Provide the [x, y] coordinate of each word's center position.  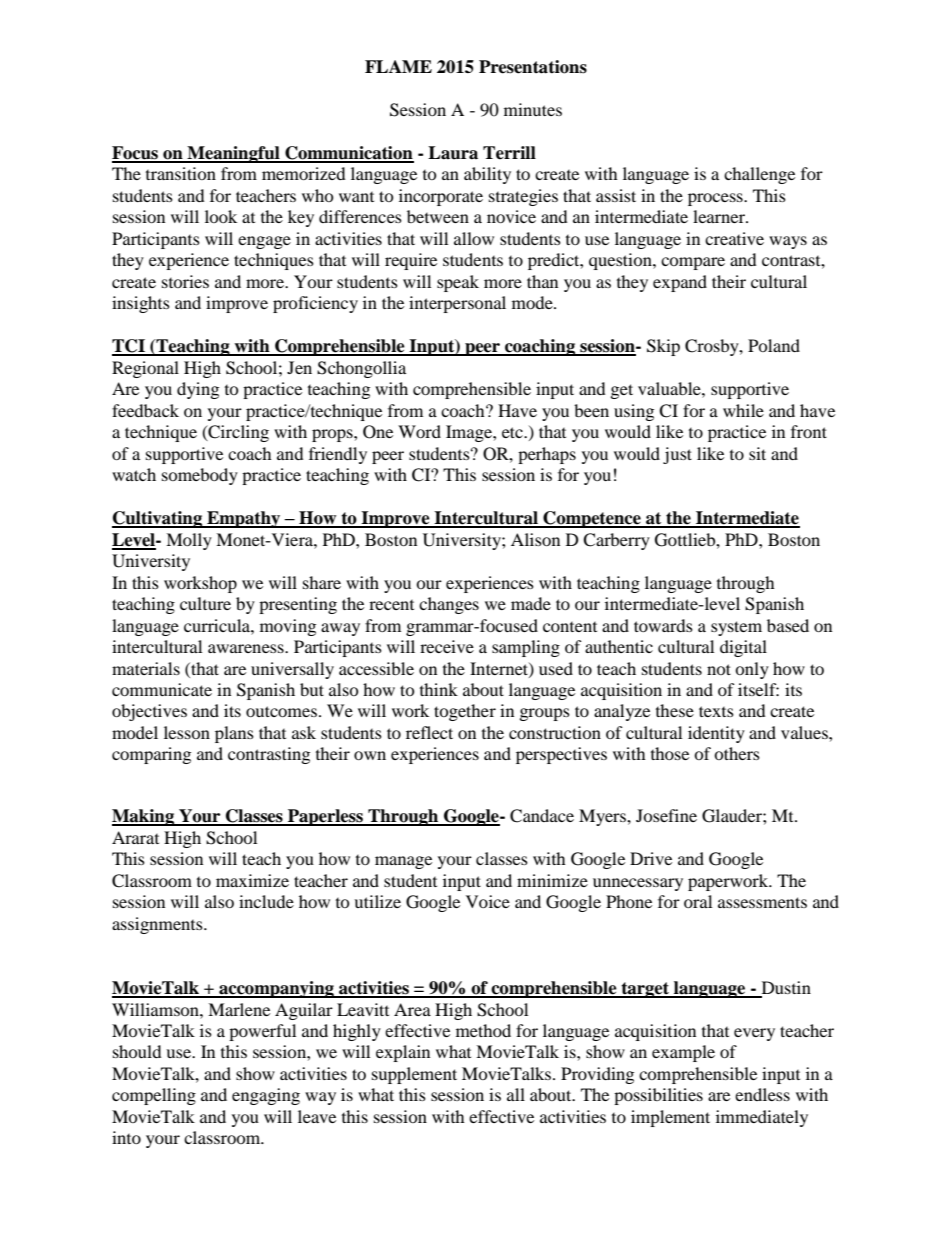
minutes [533, 109]
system [736, 628]
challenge [759, 175]
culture [205, 603]
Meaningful [233, 154]
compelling [154, 1096]
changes [449, 605]
